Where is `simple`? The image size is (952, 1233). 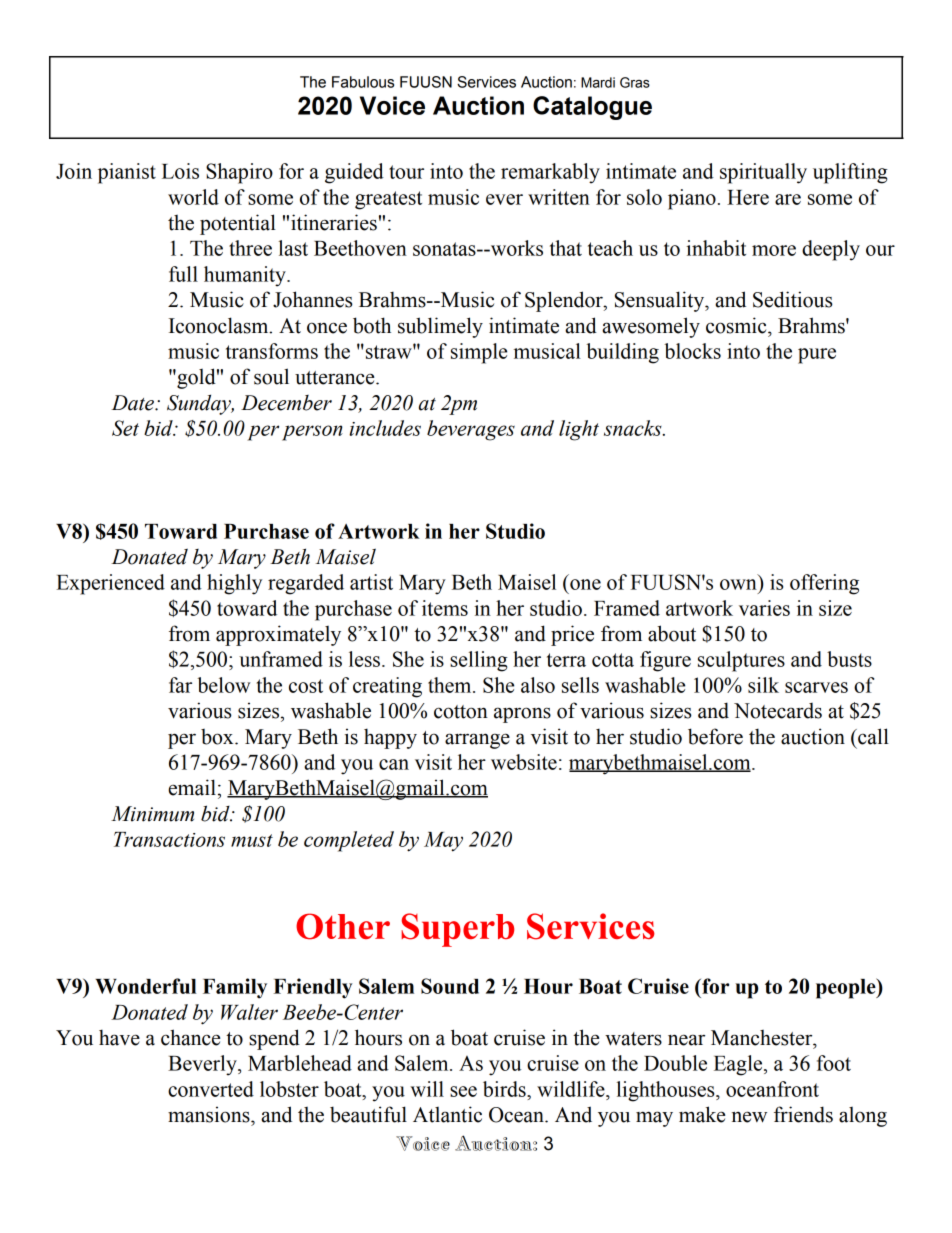 simple is located at coordinates (479, 353).
